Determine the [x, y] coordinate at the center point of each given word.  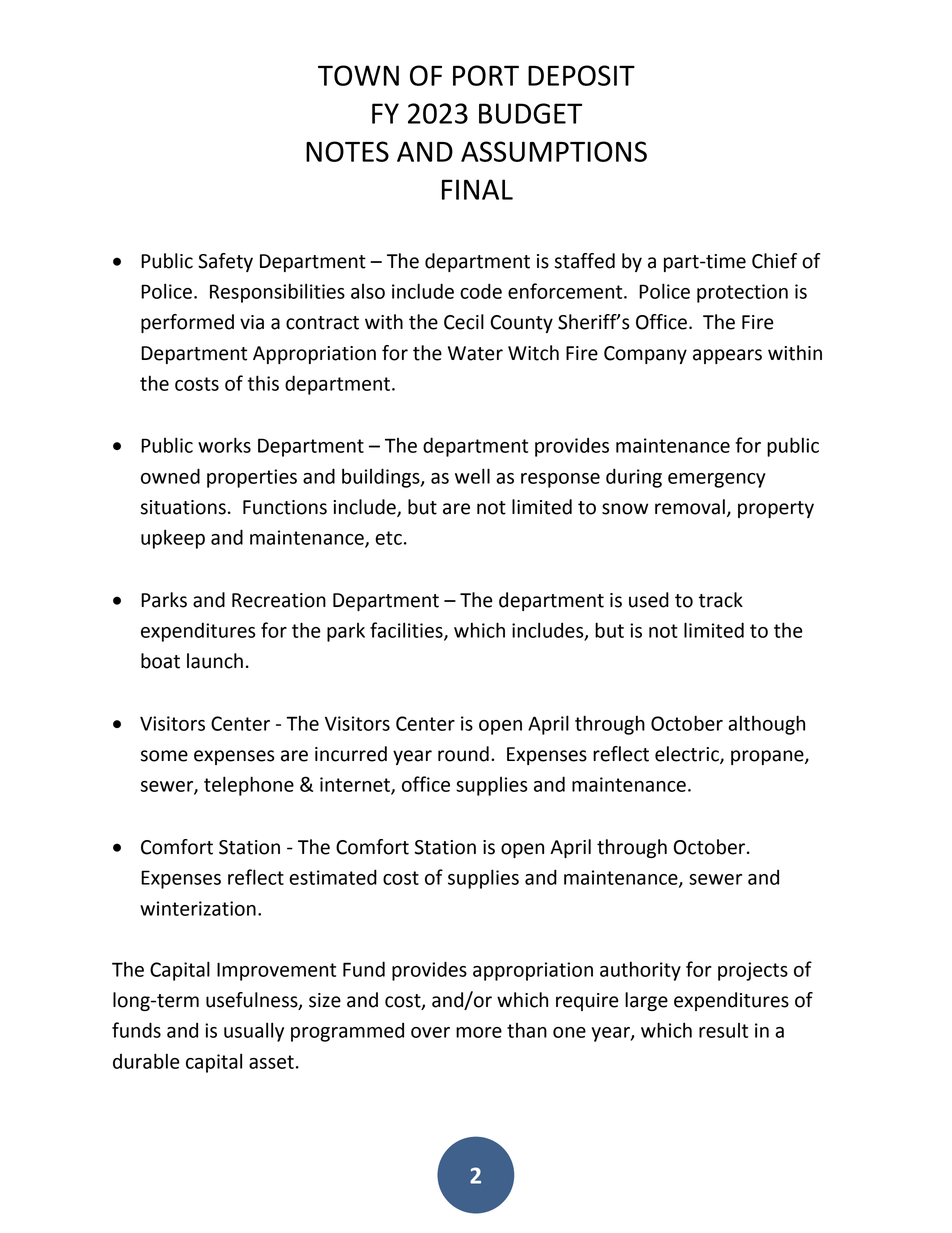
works [224, 445]
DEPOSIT [581, 75]
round [463, 754]
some [164, 756]
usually [254, 1032]
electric [688, 755]
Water [475, 353]
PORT [486, 75]
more [479, 1032]
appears [727, 356]
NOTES [347, 151]
